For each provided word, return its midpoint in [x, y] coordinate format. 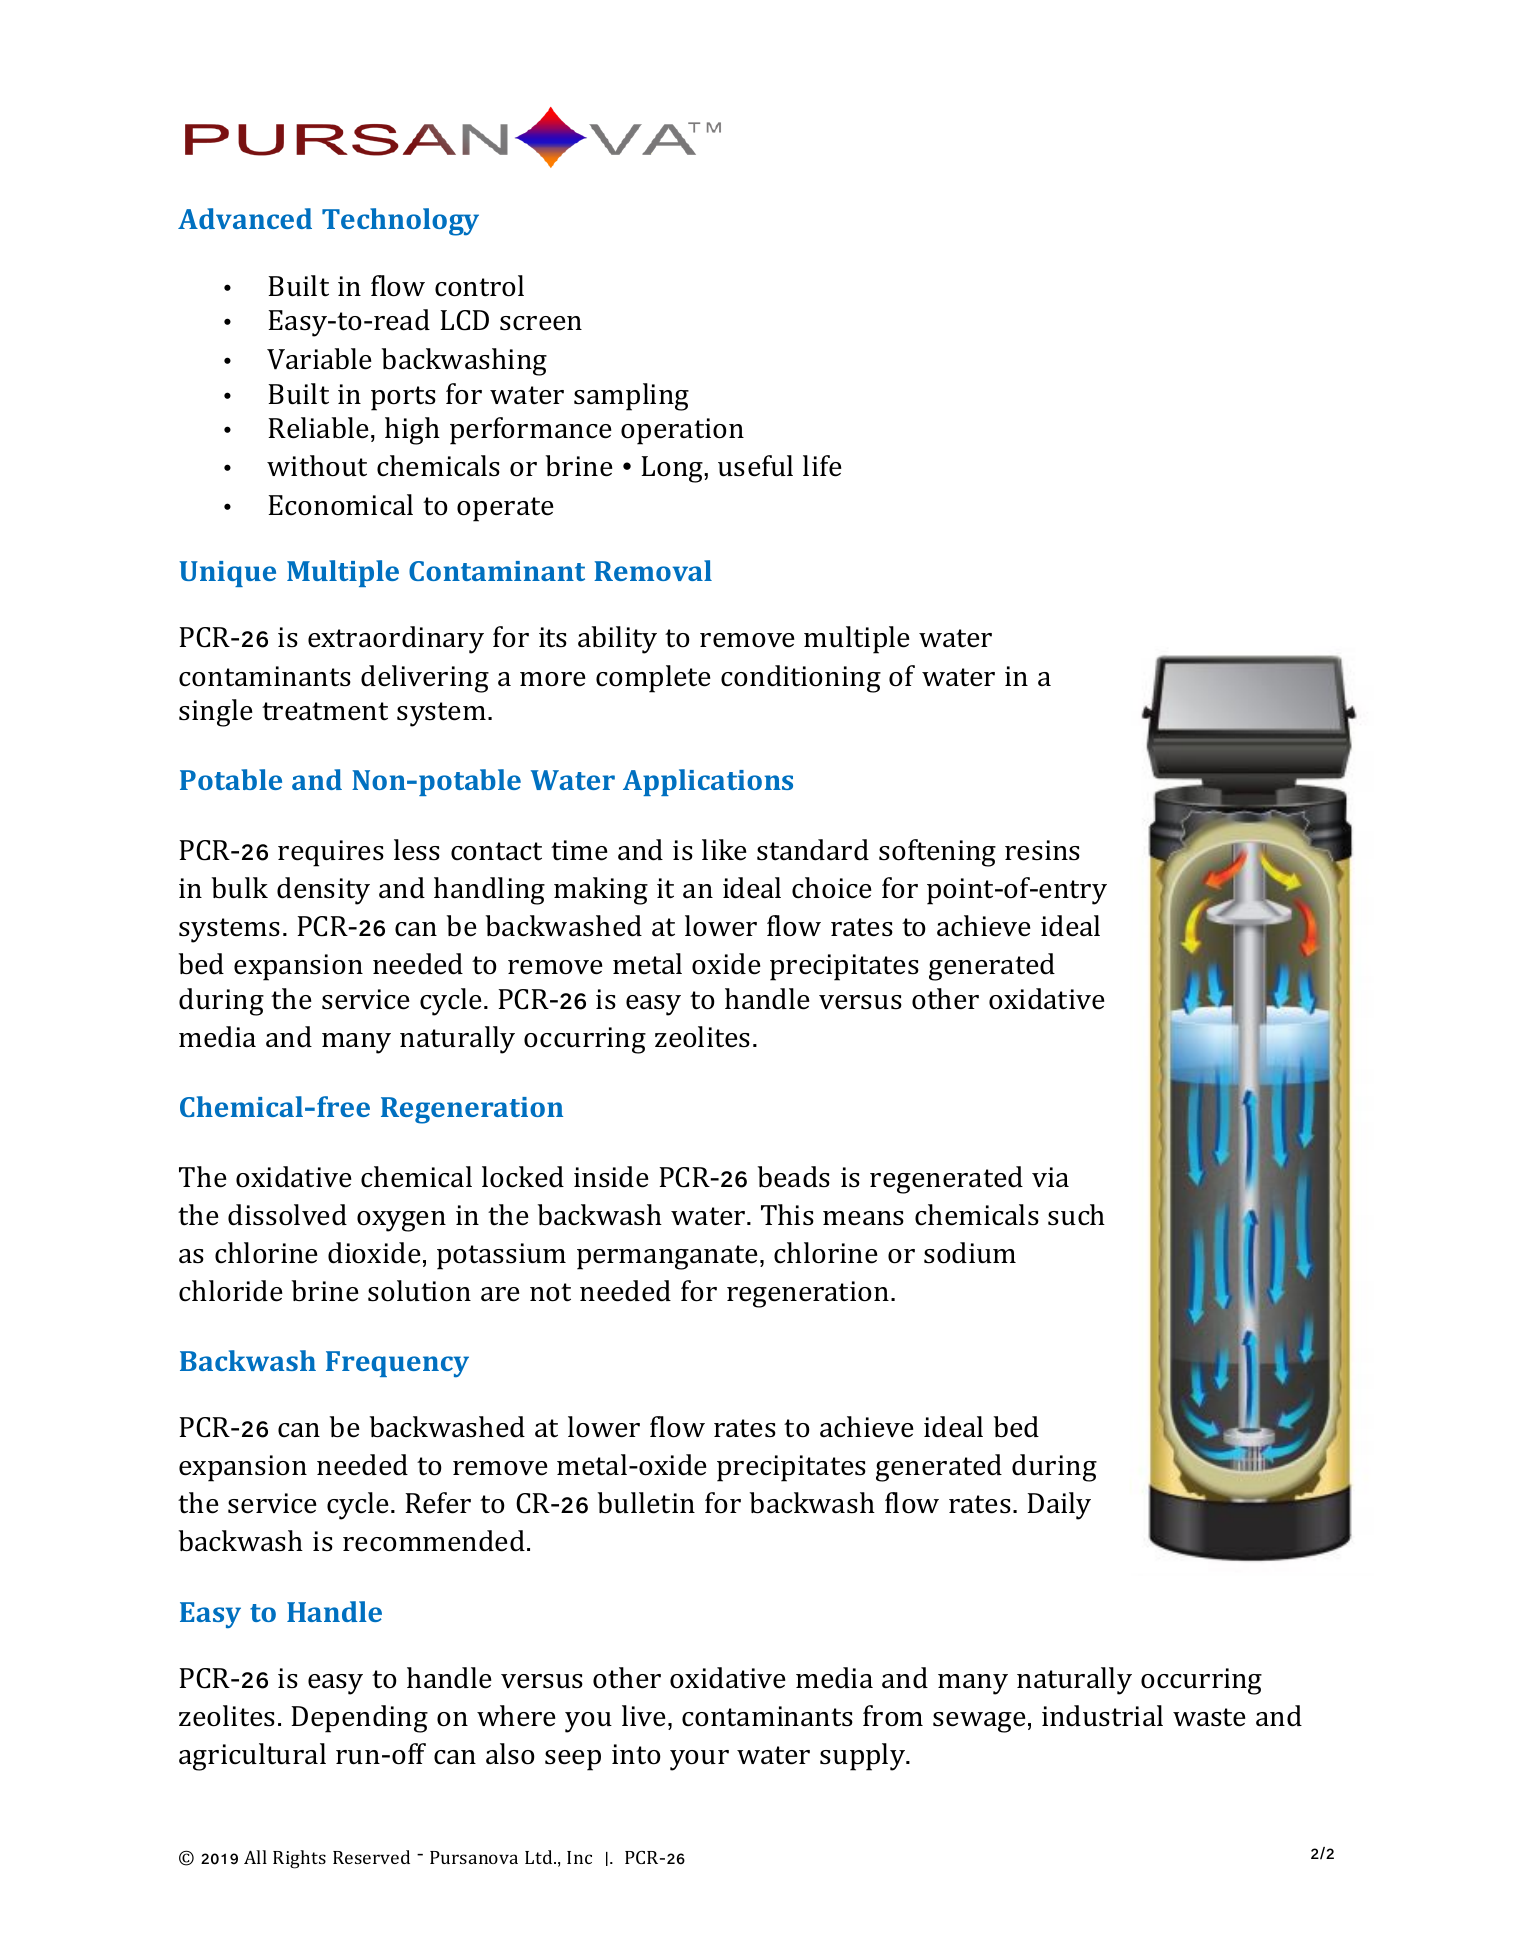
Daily [1059, 1506]
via [1050, 1177]
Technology [400, 222]
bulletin [646, 1503]
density [323, 891]
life [822, 466]
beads [794, 1177]
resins [1042, 850]
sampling [631, 397]
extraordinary [396, 640]
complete [653, 679]
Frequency [397, 1364]
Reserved [371, 1857]
